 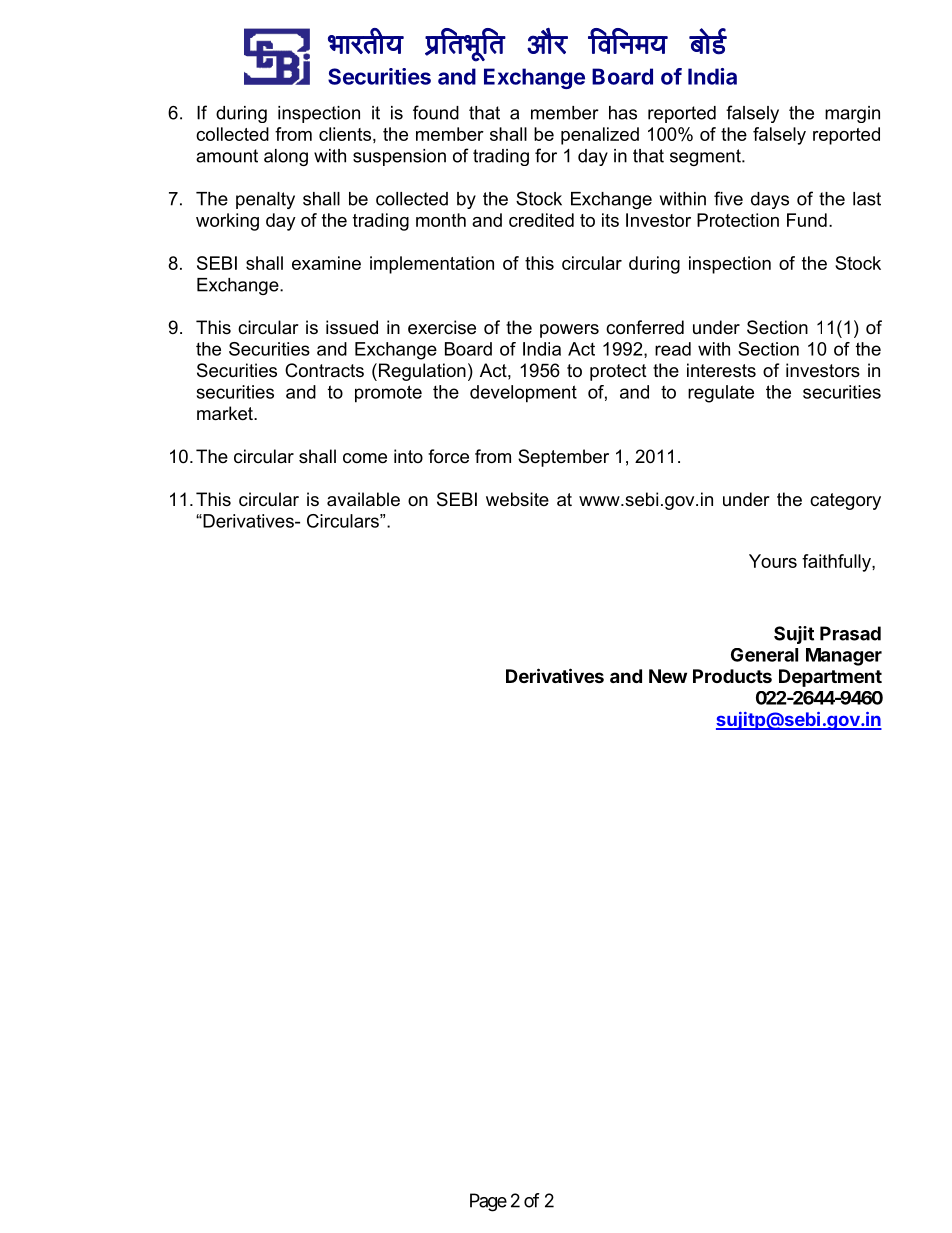 What do you see at coordinates (523, 394) in the screenshot?
I see `development` at bounding box center [523, 394].
